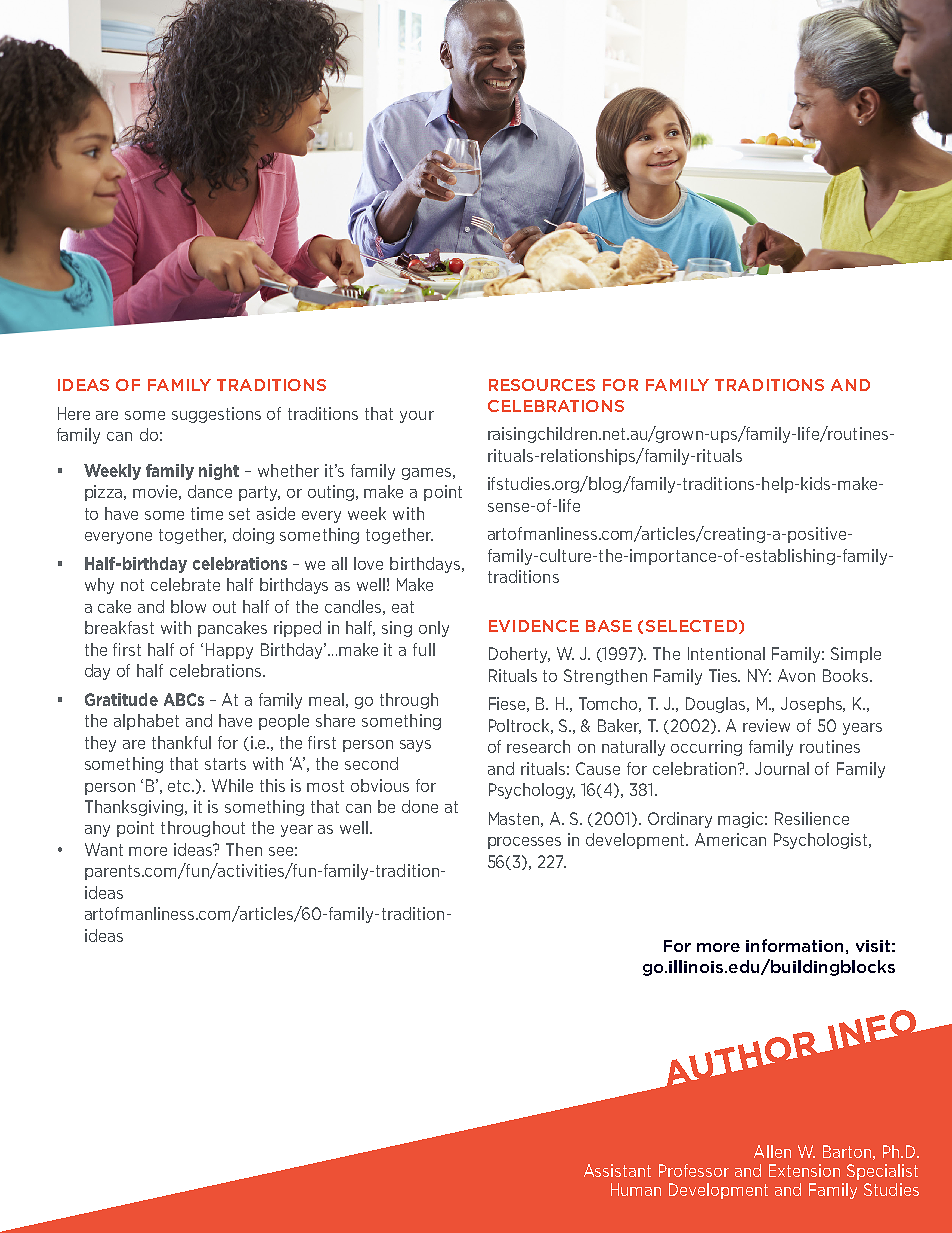 The height and width of the screenshot is (1233, 952). I want to click on Avon, so click(796, 675).
